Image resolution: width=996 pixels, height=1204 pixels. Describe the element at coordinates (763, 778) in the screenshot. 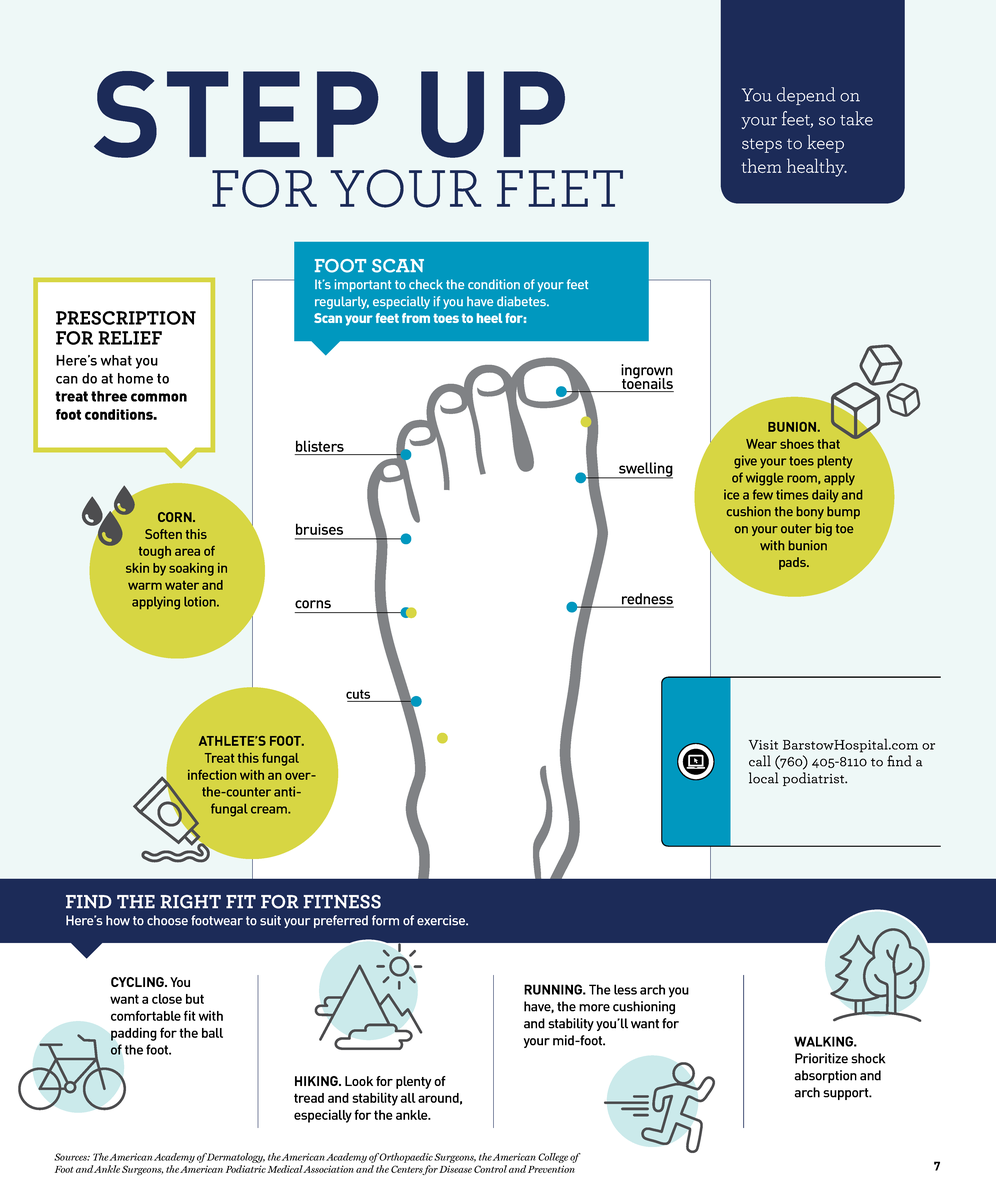

I see `local` at that location.
